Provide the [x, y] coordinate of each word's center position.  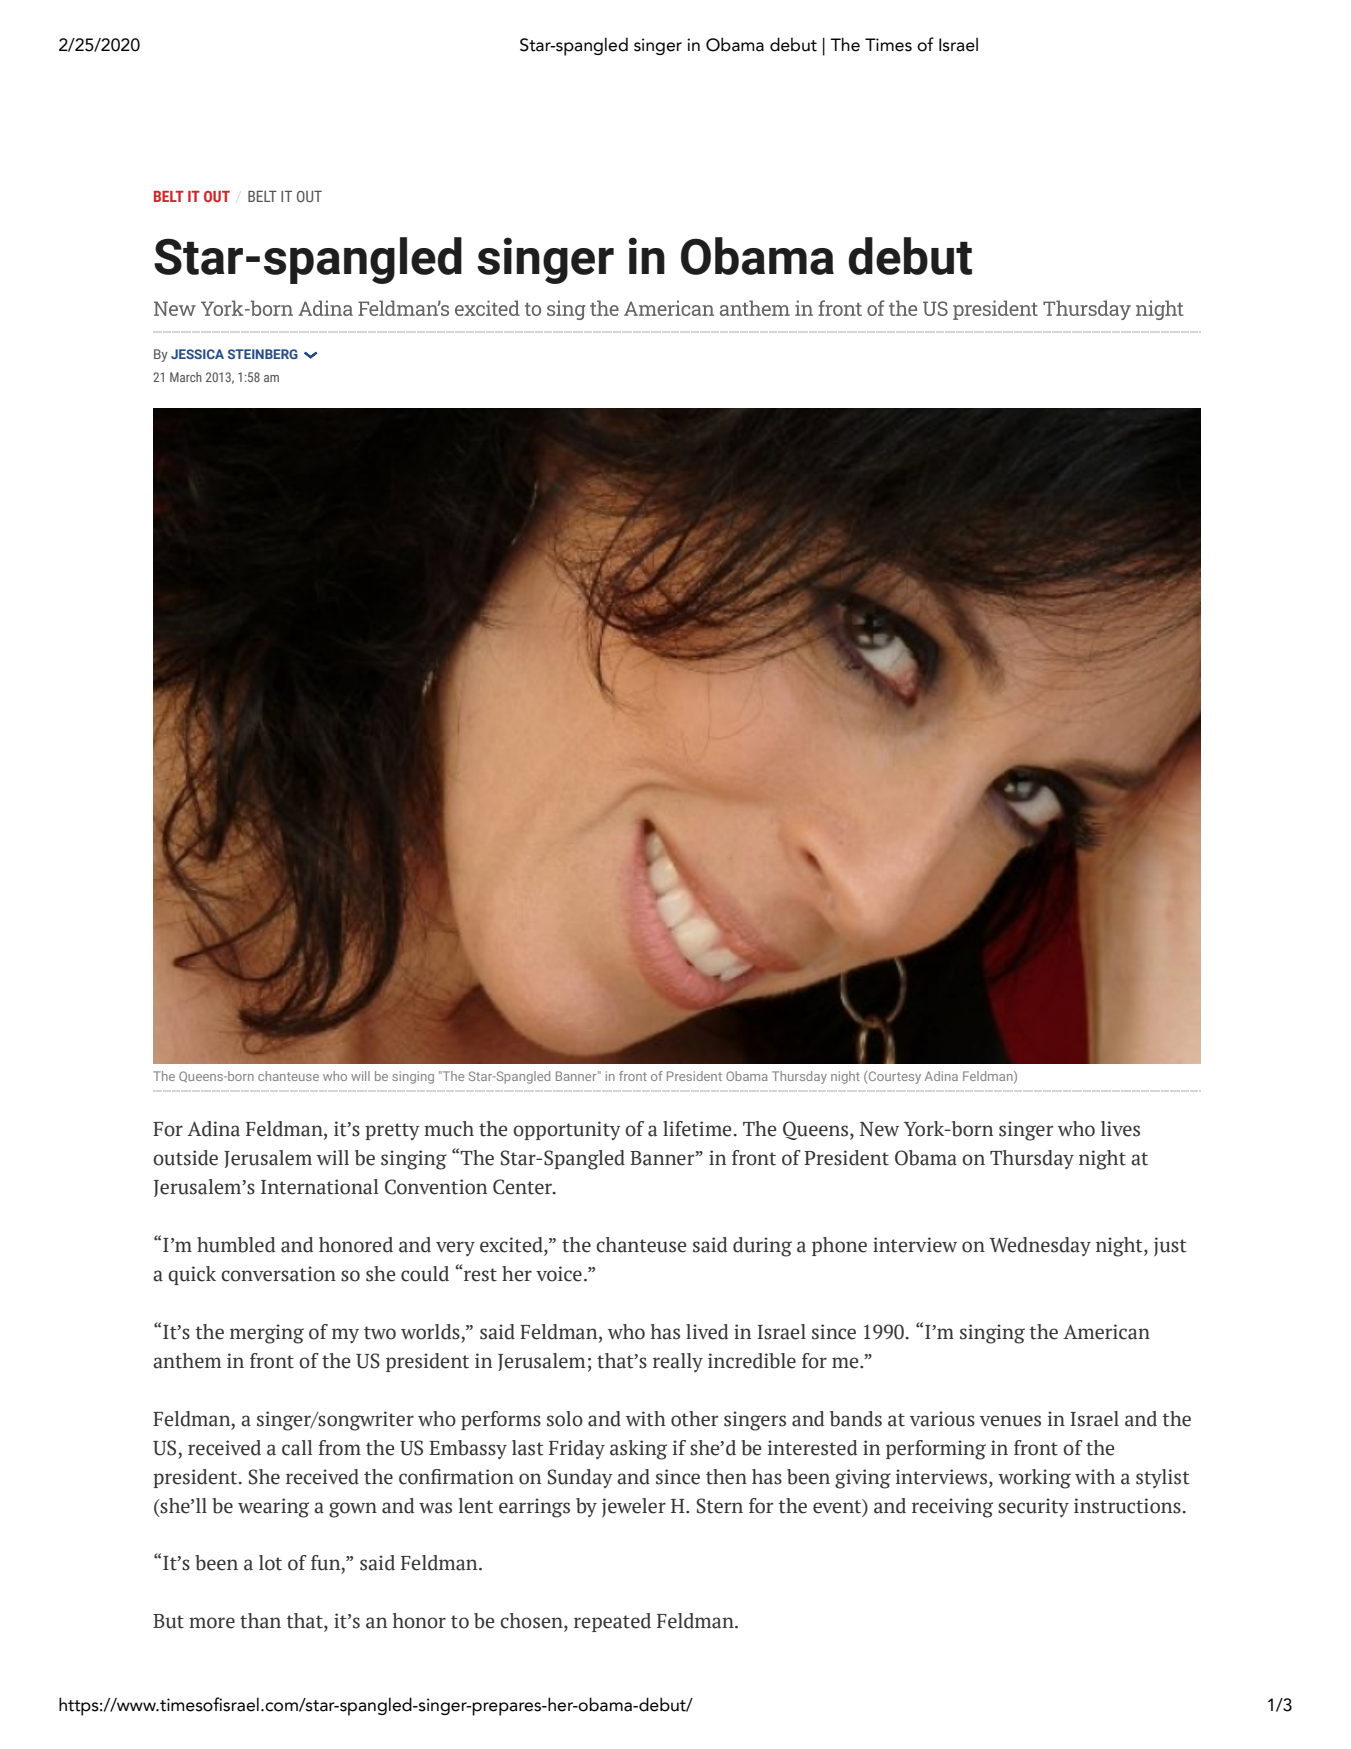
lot [270, 1563]
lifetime [698, 1129]
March [186, 377]
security [1033, 1507]
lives [1120, 1129]
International [319, 1187]
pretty [392, 1131]
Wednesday [1040, 1246]
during [762, 1247]
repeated [612, 1622]
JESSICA [197, 354]
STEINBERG [263, 354]
